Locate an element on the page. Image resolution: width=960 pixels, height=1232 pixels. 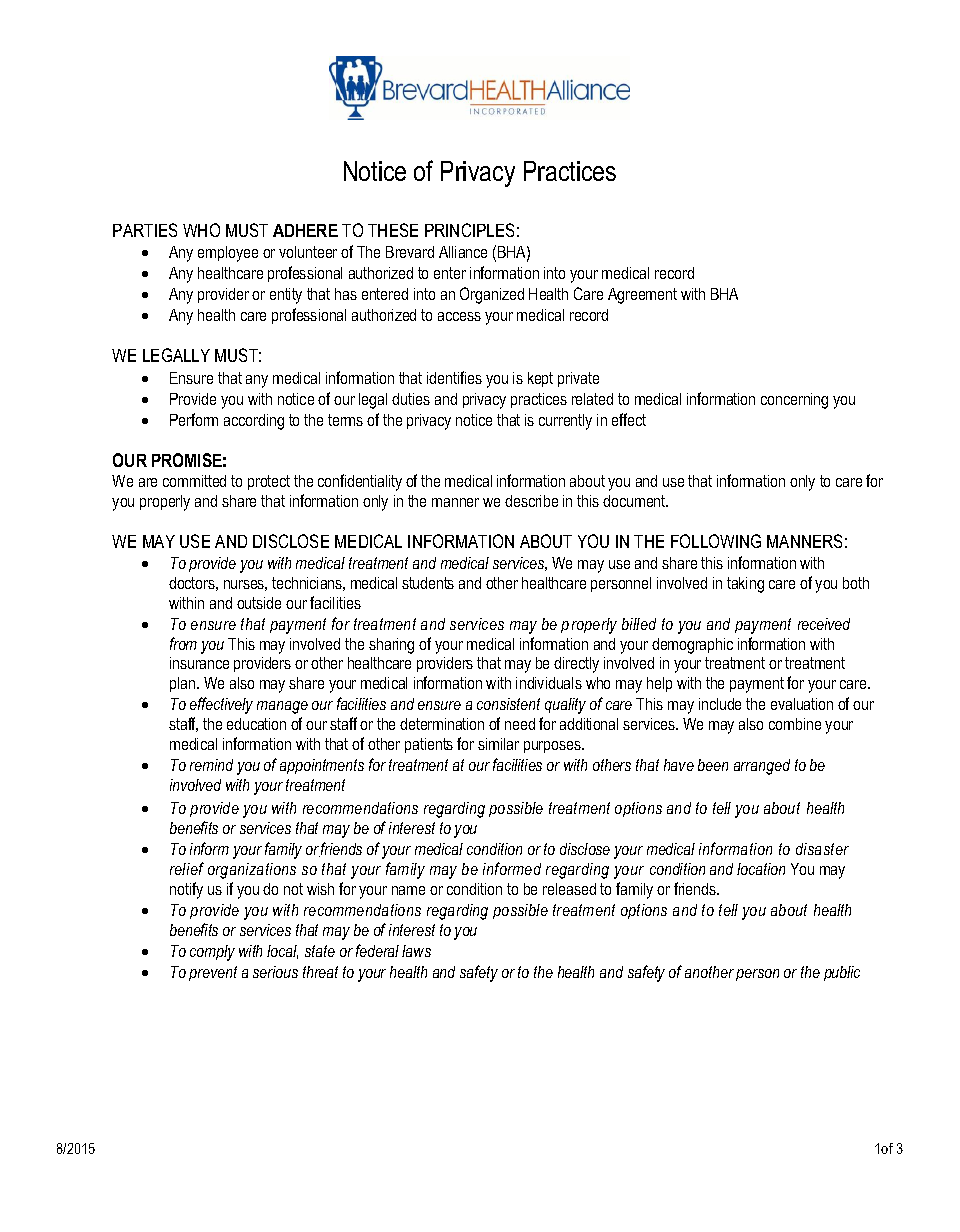
outside is located at coordinates (259, 603).
